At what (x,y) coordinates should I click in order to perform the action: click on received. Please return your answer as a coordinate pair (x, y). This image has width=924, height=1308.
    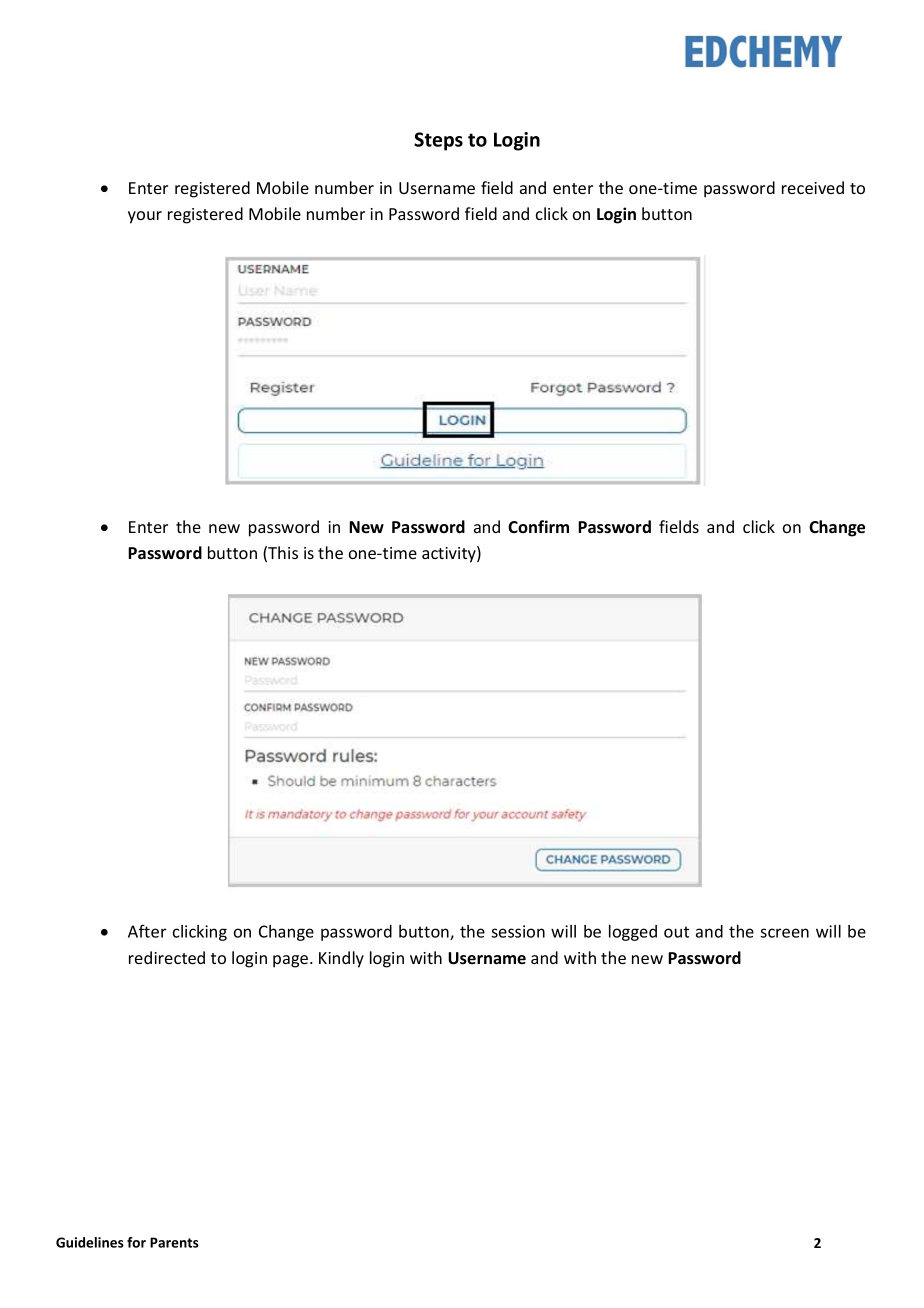
    Looking at the image, I should click on (813, 187).
